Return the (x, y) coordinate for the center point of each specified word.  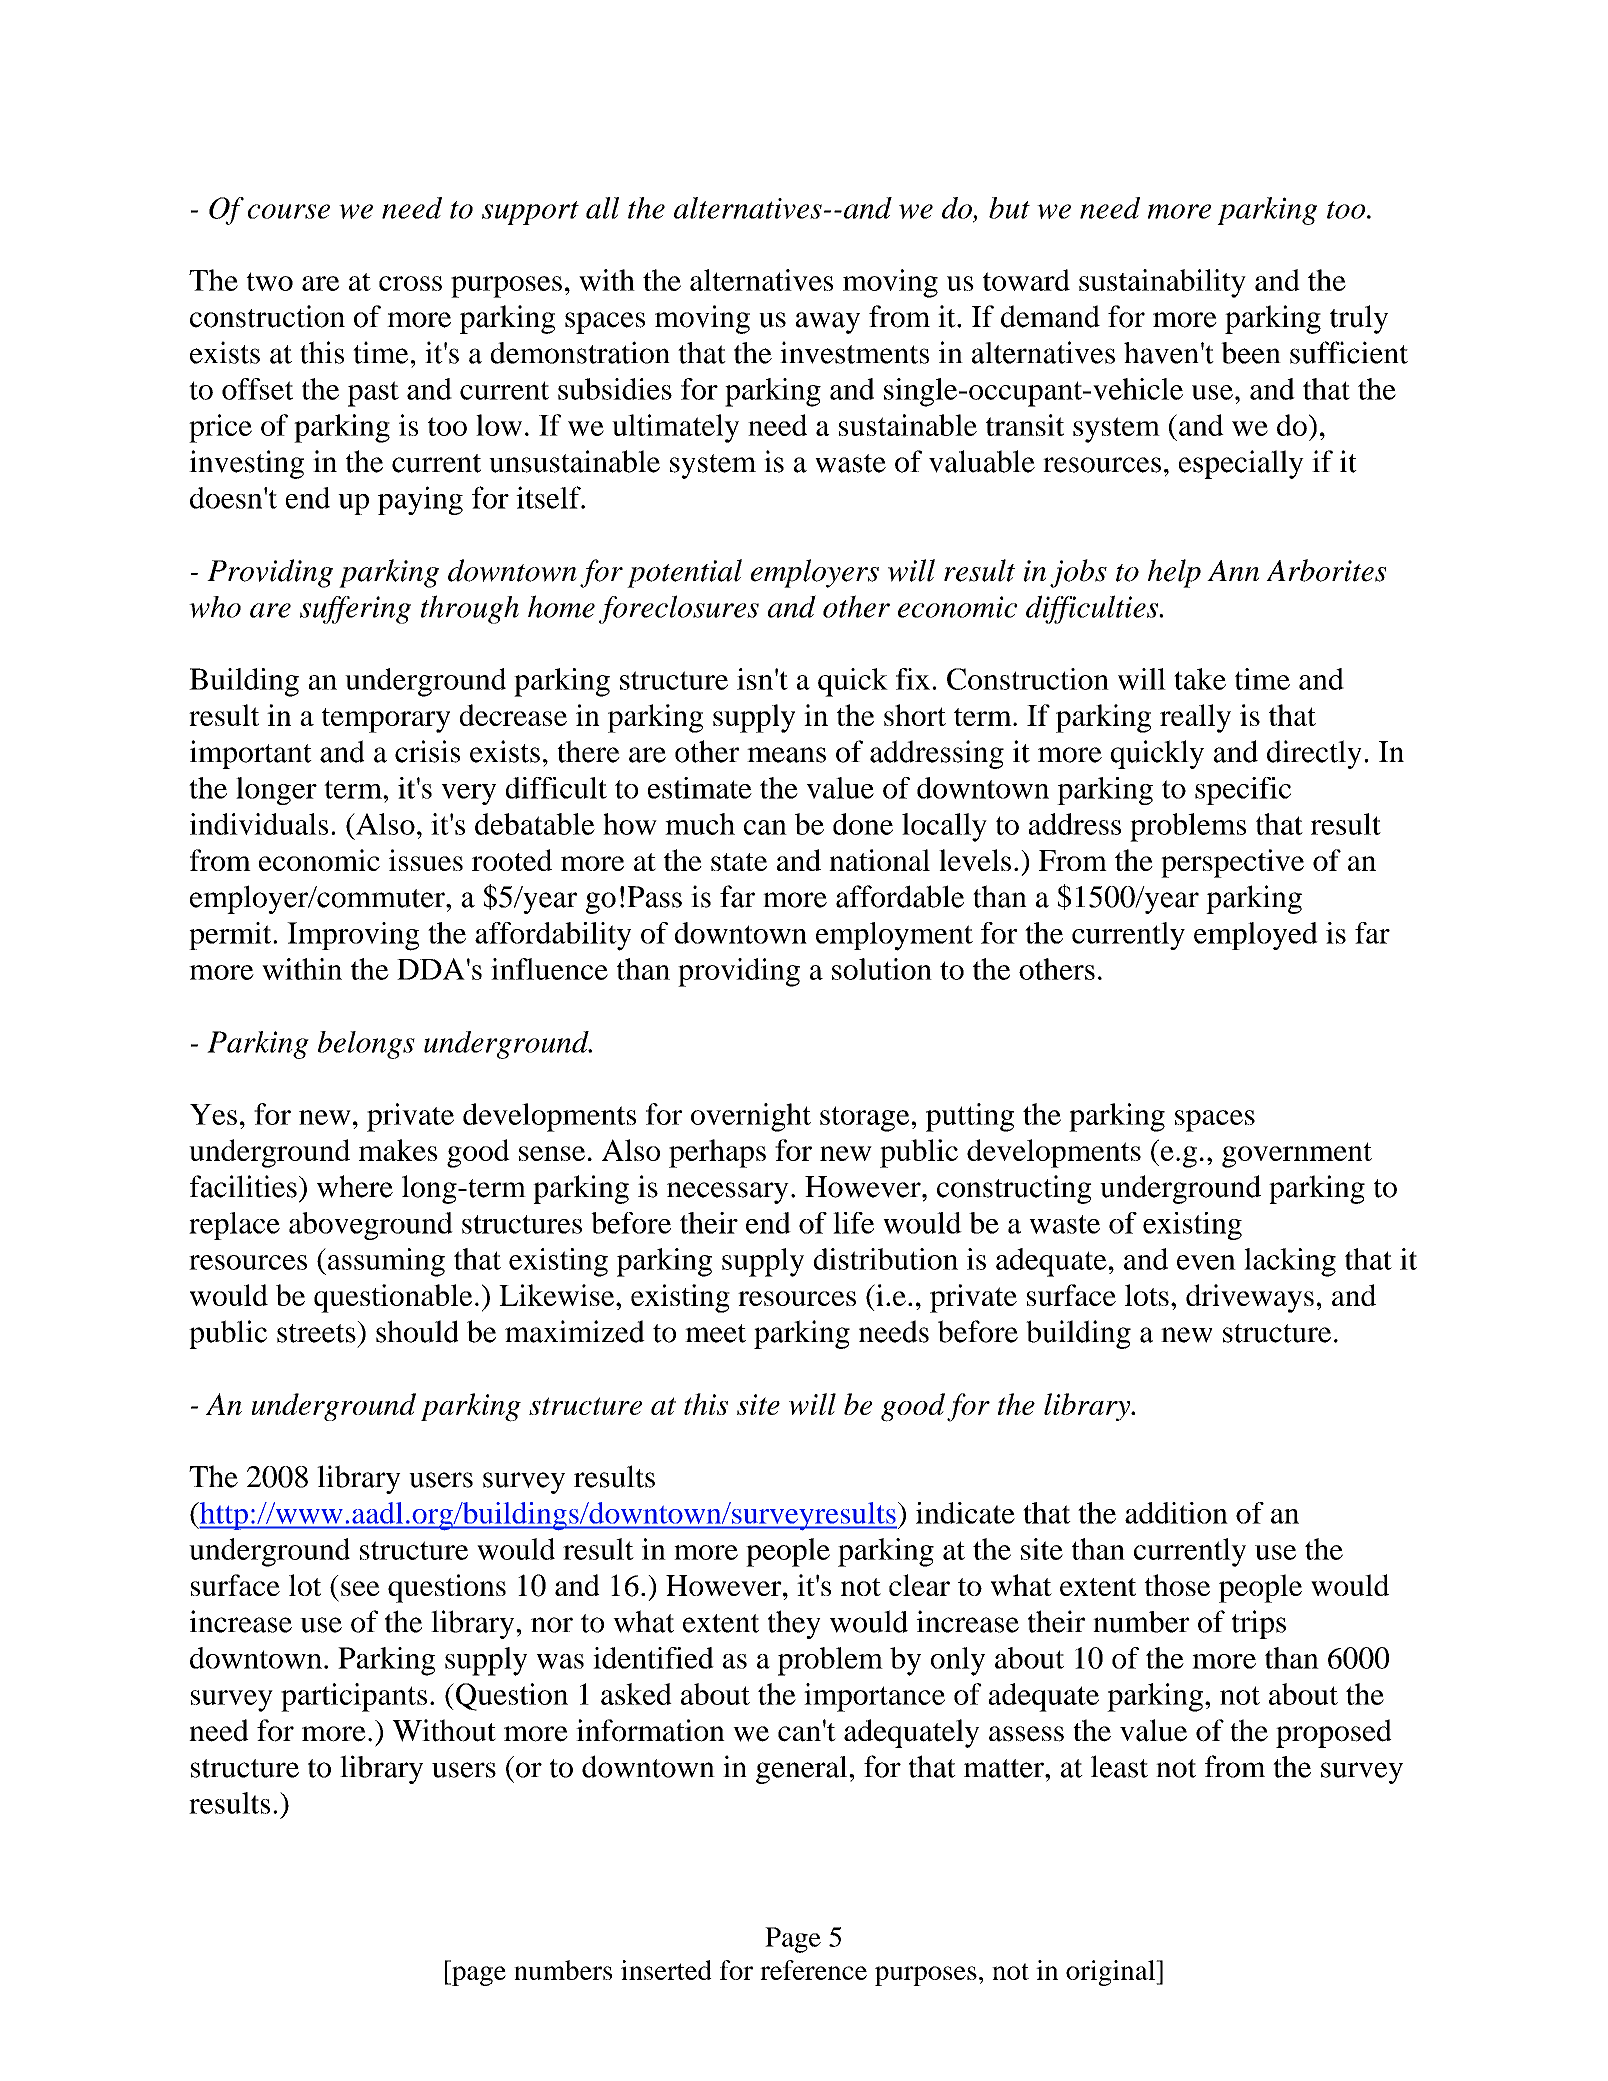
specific (1243, 791)
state (739, 862)
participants (354, 1697)
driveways (1250, 1298)
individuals (259, 824)
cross (410, 283)
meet (715, 1333)
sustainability (1162, 283)
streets (317, 1332)
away (828, 323)
